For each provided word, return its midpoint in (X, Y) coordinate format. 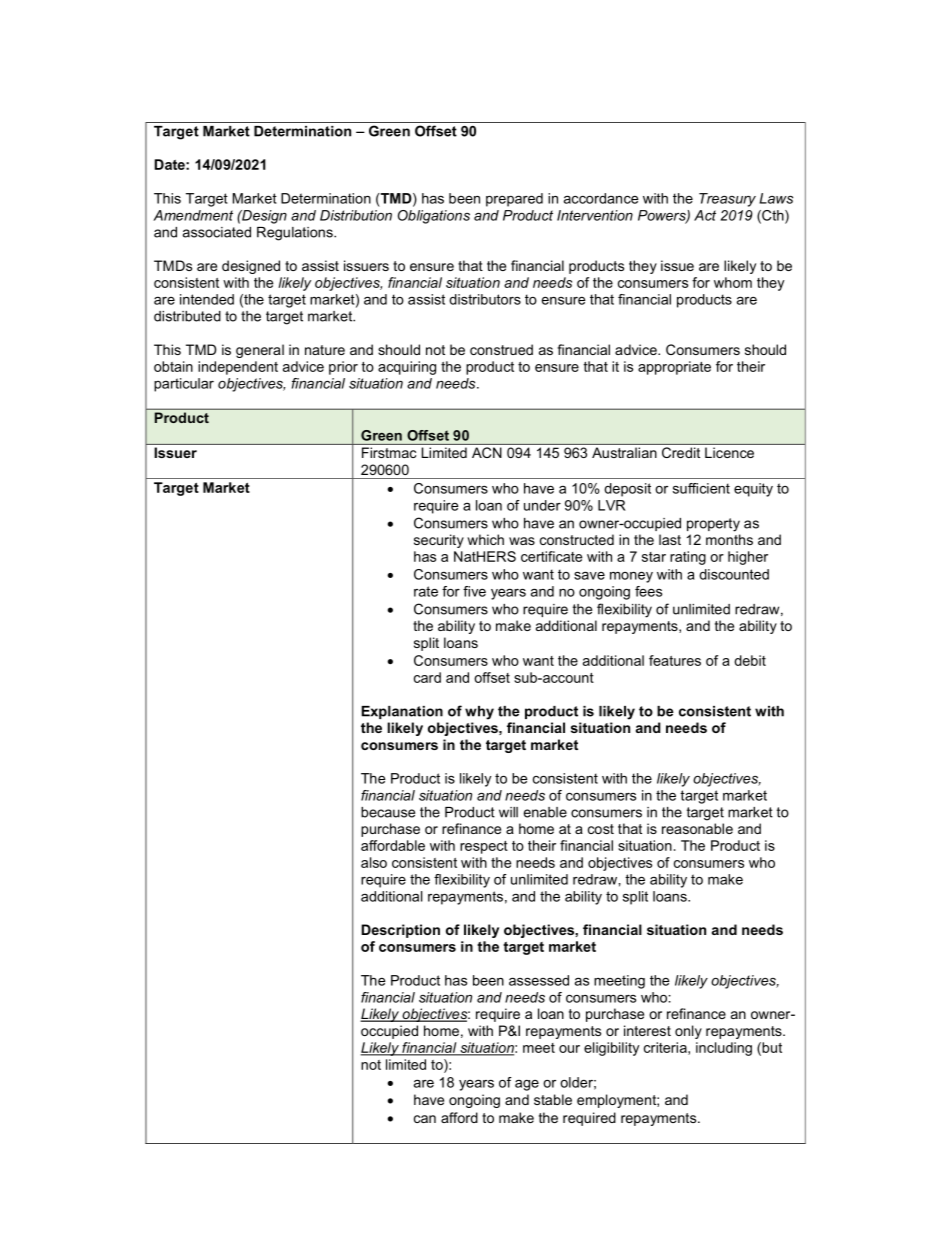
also (374, 862)
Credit (681, 452)
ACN (487, 452)
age (527, 1085)
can (425, 1119)
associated (217, 232)
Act (705, 215)
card (427, 677)
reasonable (697, 828)
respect (484, 847)
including (724, 1049)
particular (184, 385)
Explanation (402, 712)
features (675, 660)
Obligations (434, 217)
